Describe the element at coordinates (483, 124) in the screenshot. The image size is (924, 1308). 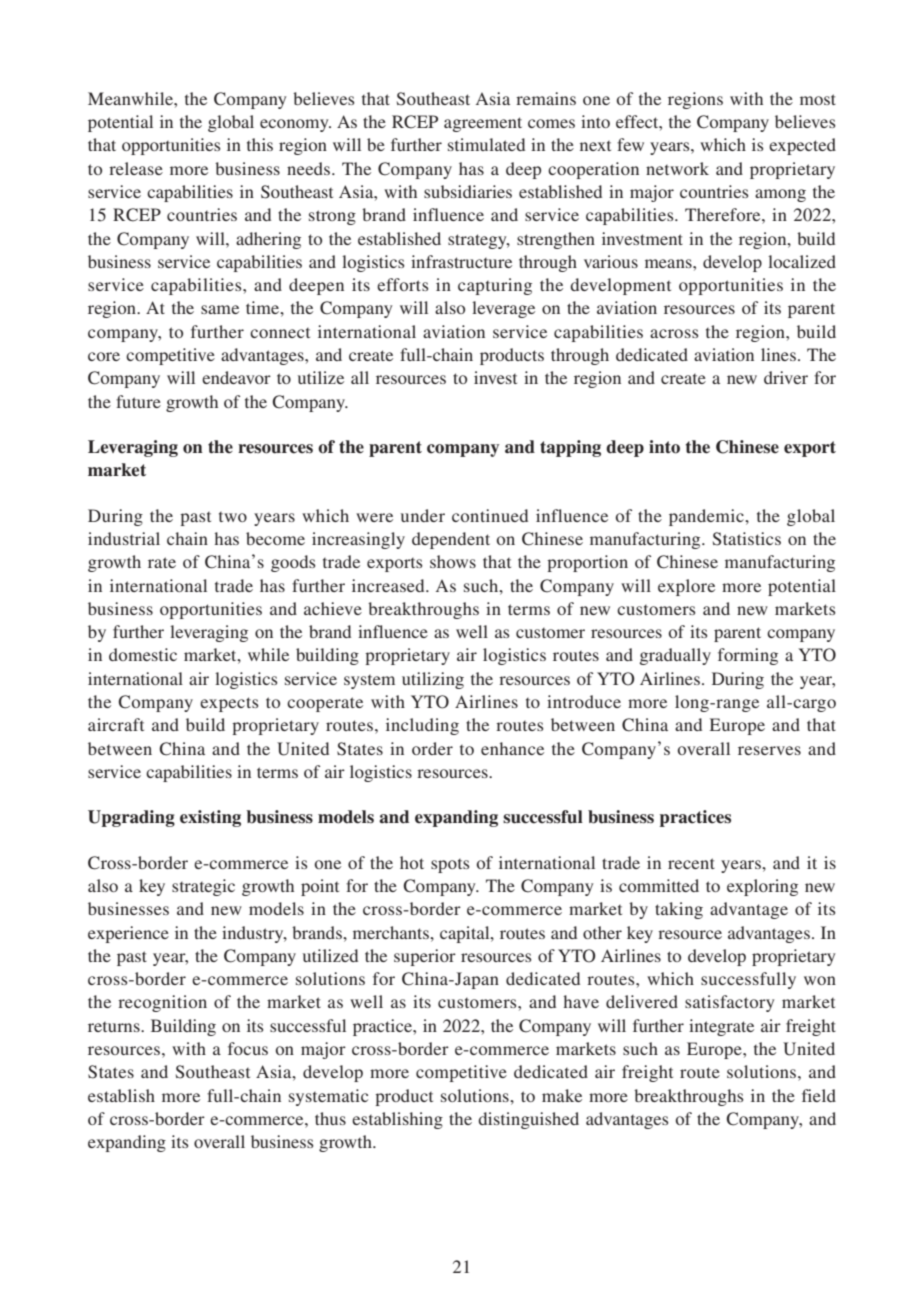
I see `agreement` at that location.
